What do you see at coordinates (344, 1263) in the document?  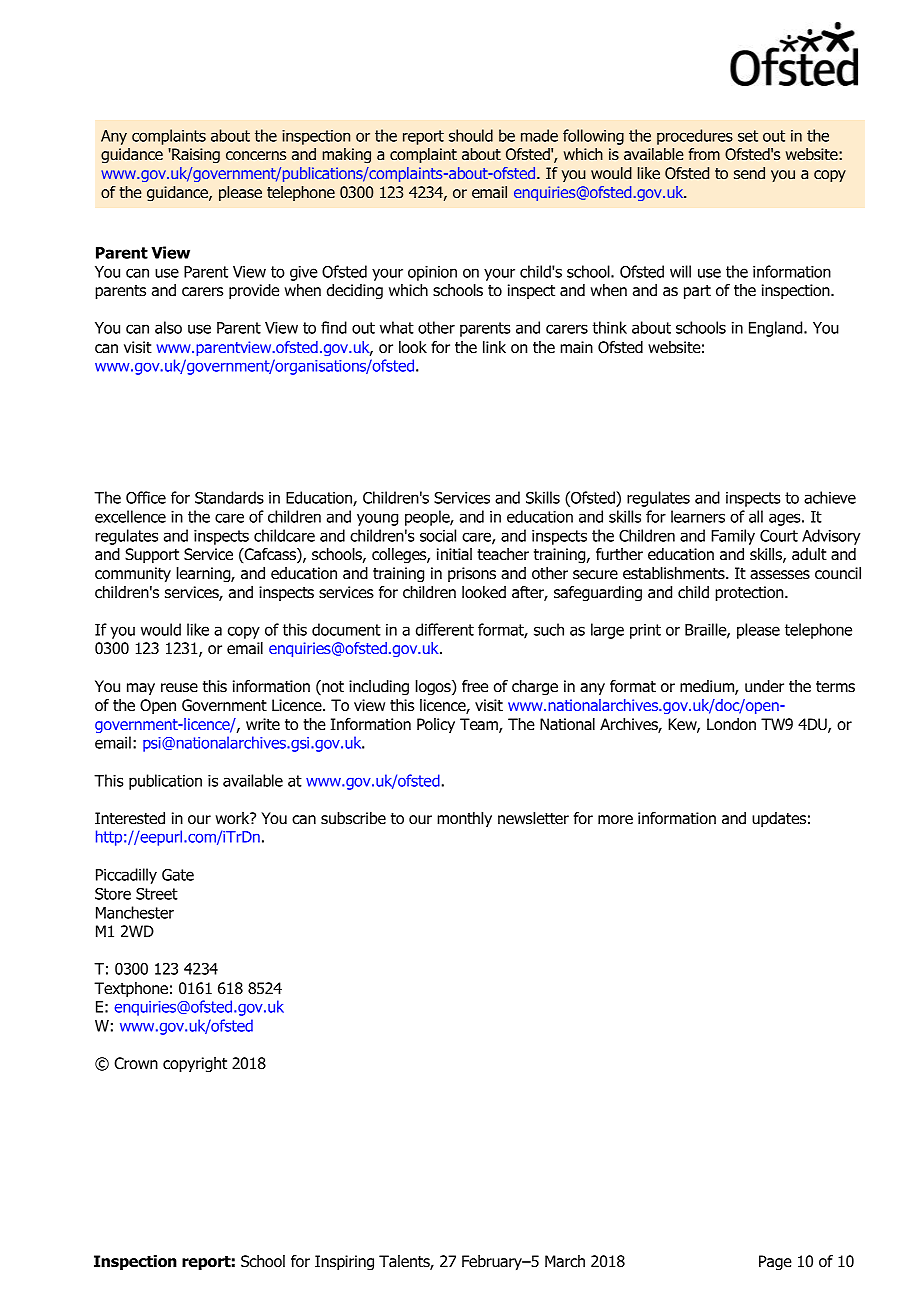 I see `Inspiring` at bounding box center [344, 1263].
